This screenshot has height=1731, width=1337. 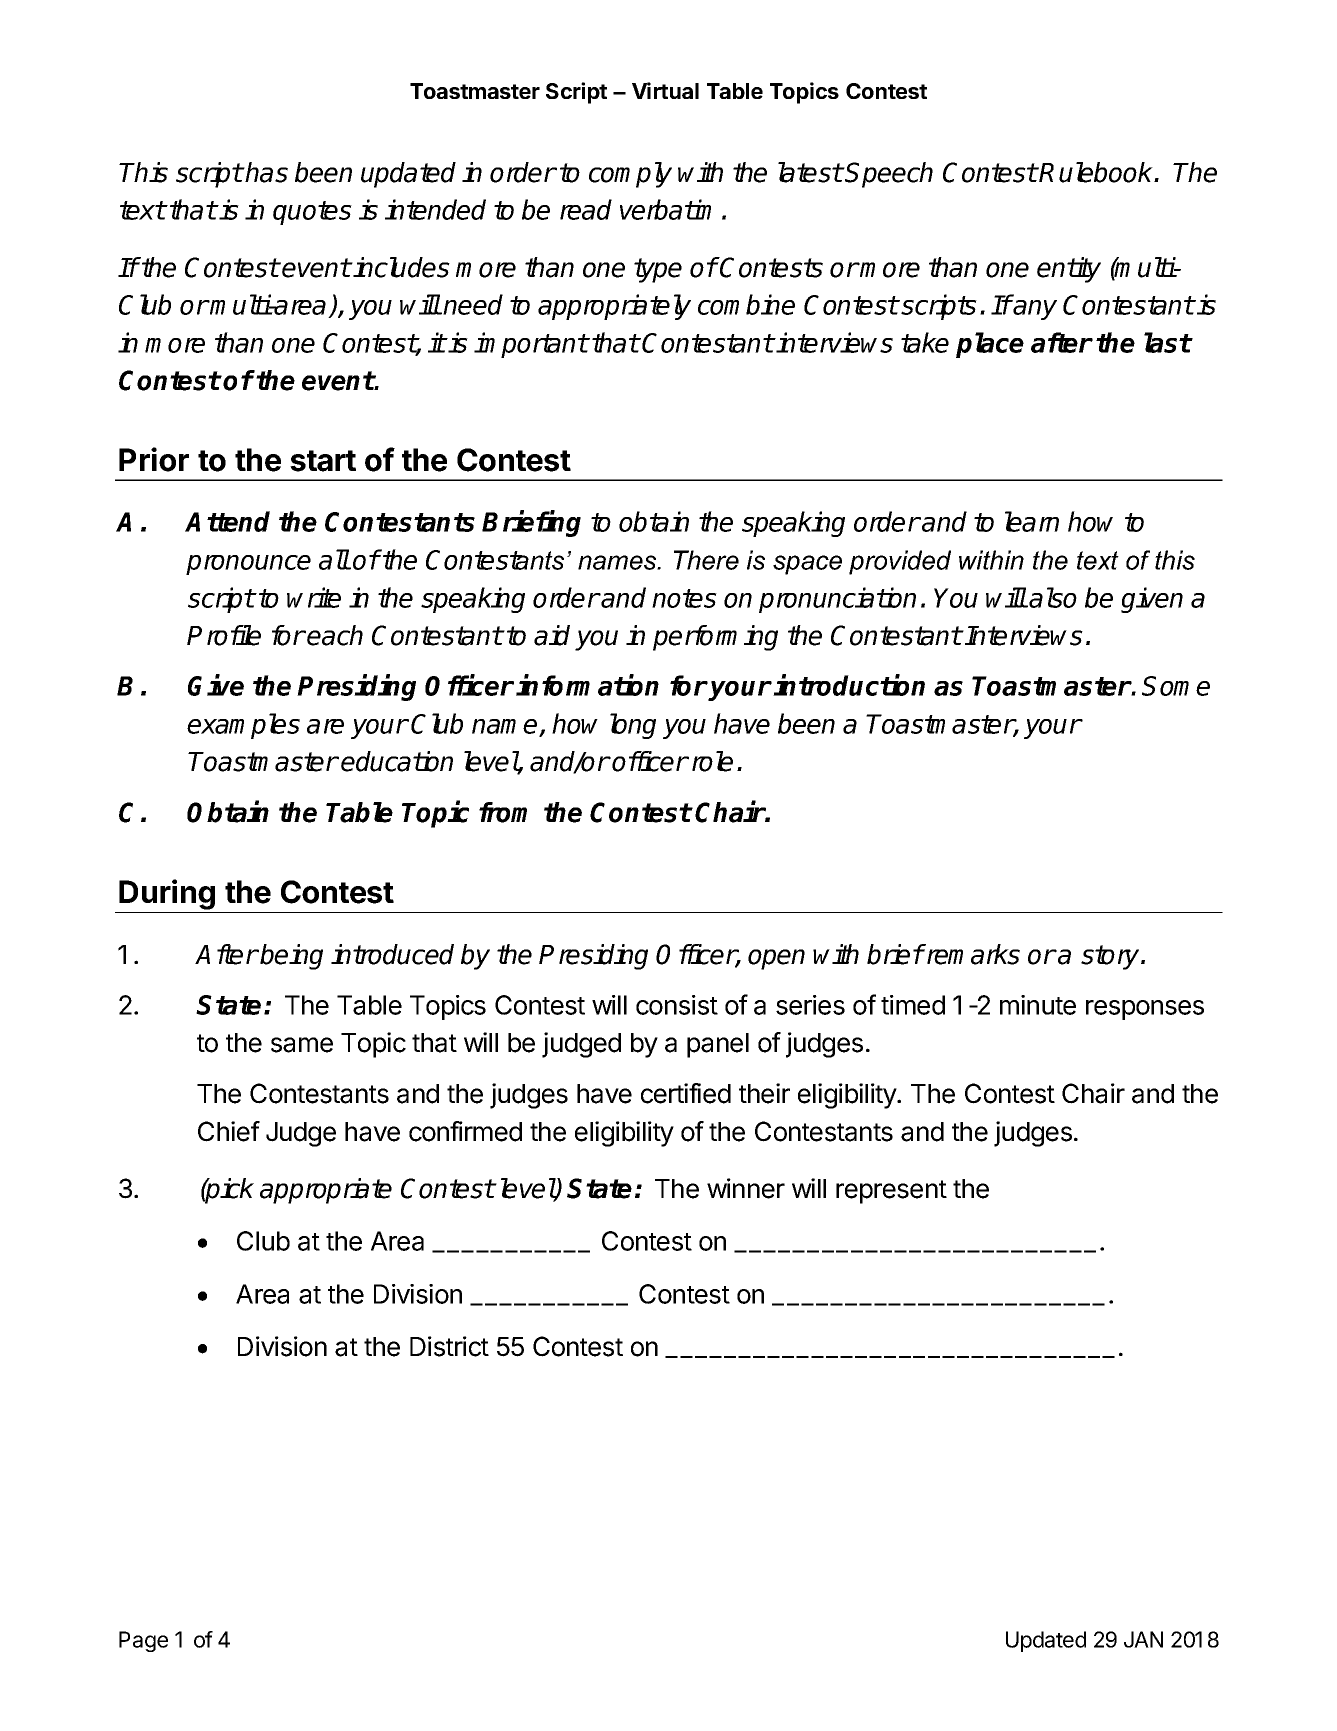 I want to click on has, so click(x=266, y=172).
